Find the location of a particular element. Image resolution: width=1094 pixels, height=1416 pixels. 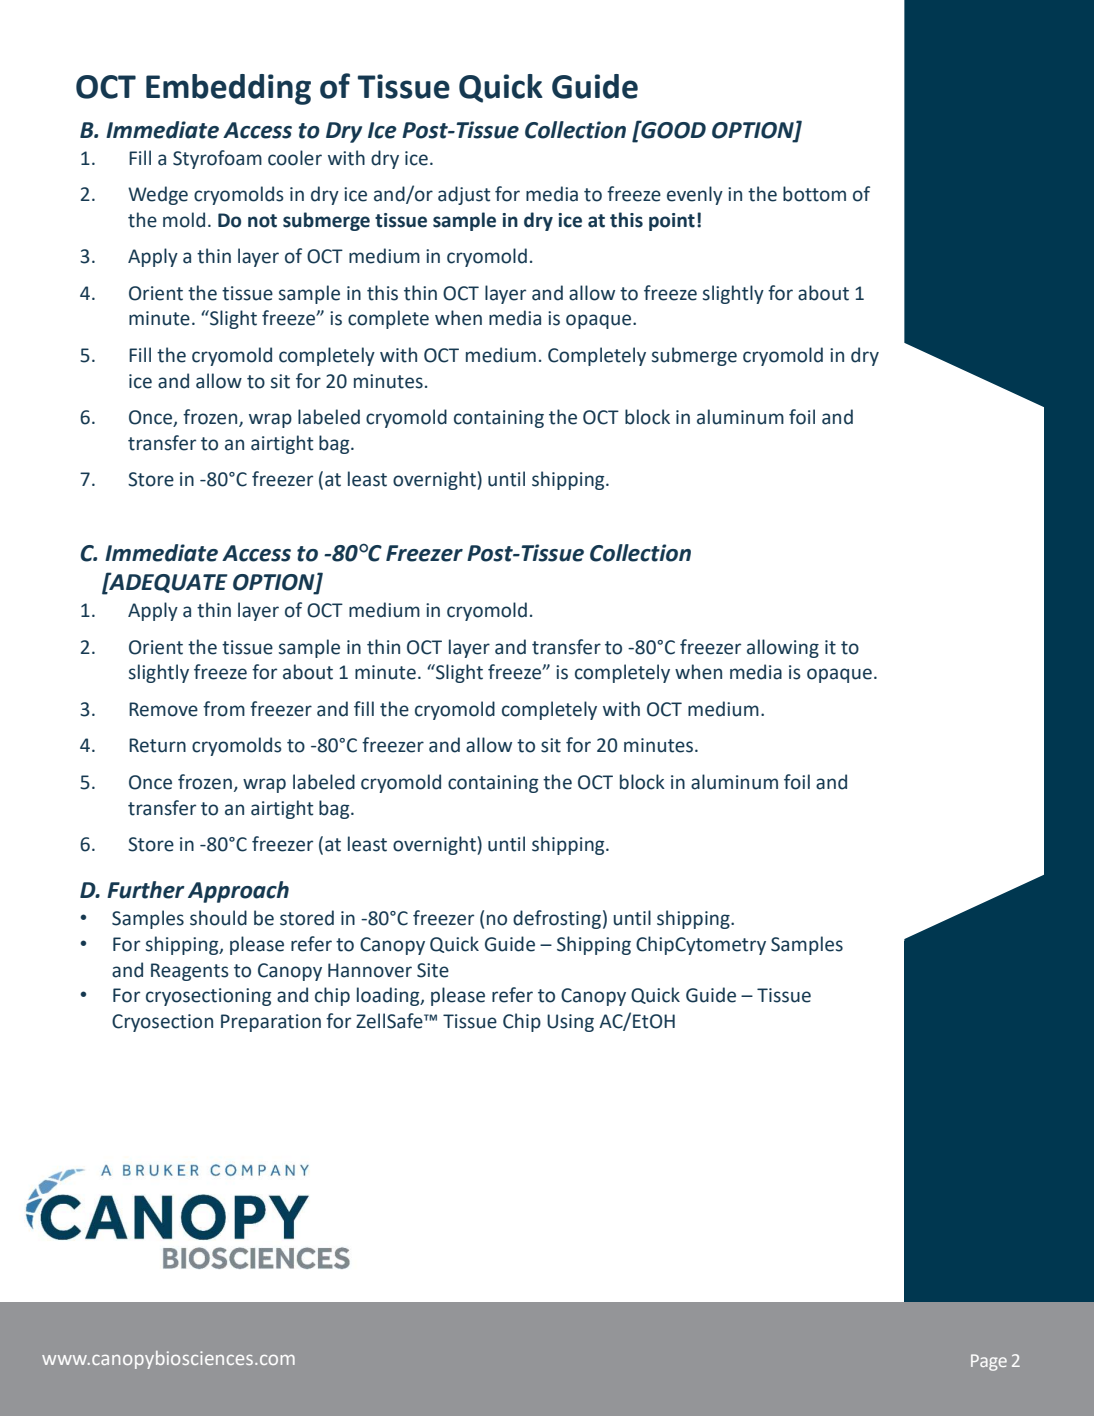

Preparation is located at coordinates (271, 1023).
